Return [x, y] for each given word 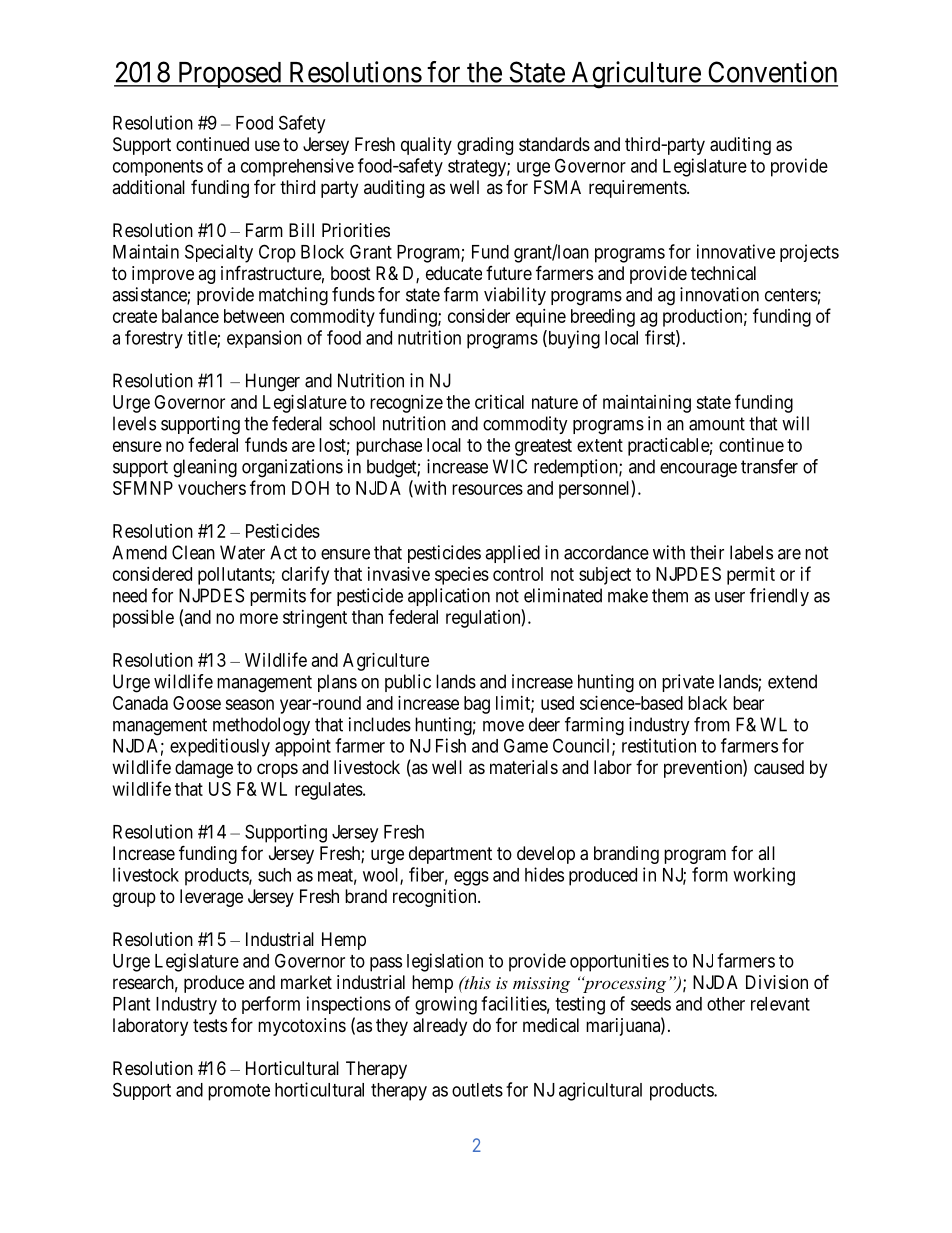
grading [485, 146]
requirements [638, 189]
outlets [477, 1090]
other [726, 1004]
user [730, 597]
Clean [193, 552]
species [462, 576]
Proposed [229, 75]
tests [210, 1025]
